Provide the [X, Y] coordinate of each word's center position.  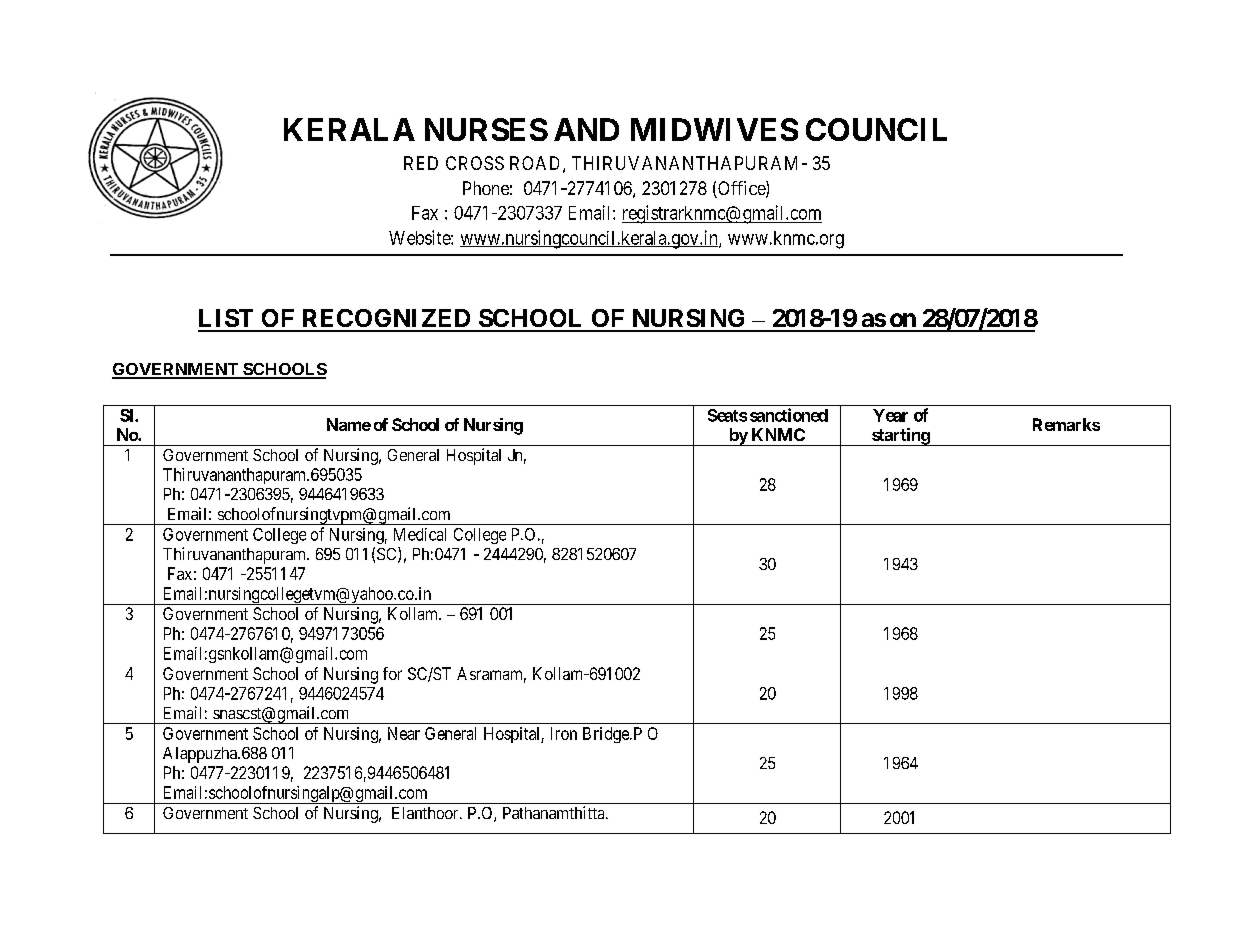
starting [900, 437]
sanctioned [789, 415]
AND [586, 129]
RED [421, 163]
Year [890, 415]
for [392, 673]
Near [404, 733]
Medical [420, 534]
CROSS [475, 163]
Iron [564, 733]
